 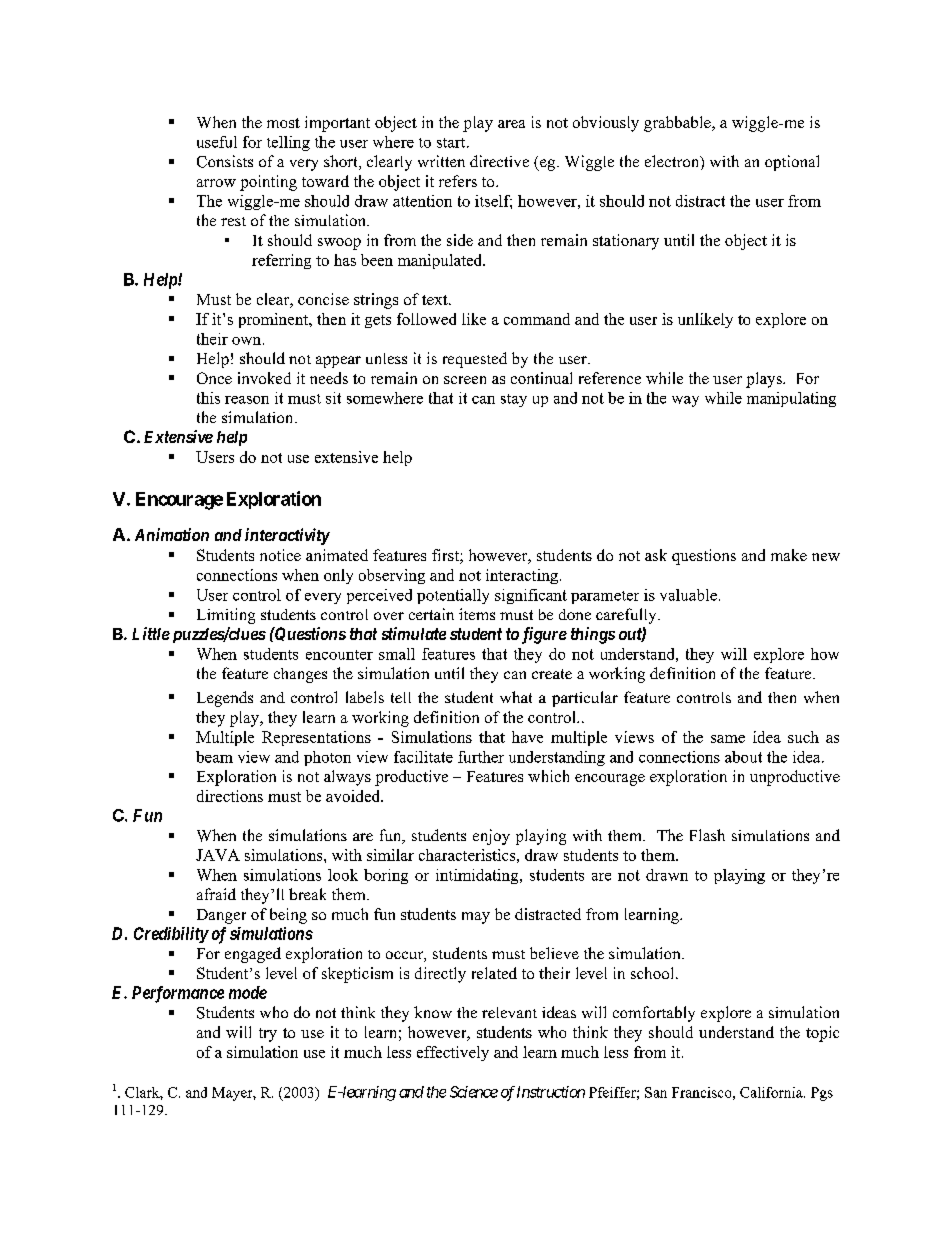 I want to click on try, so click(x=268, y=1035).
